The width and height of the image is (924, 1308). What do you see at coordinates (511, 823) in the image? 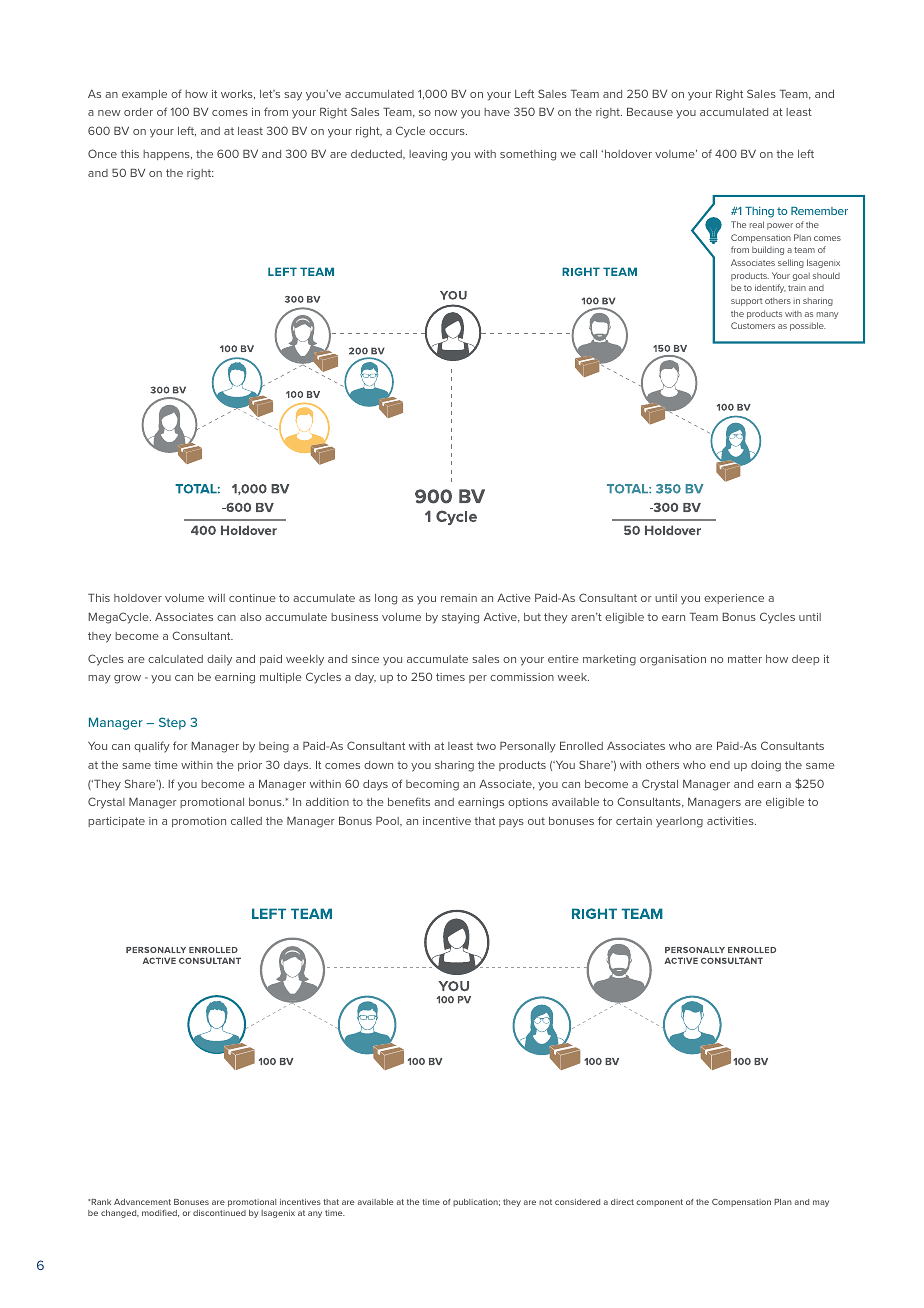
I see `pays` at bounding box center [511, 823].
